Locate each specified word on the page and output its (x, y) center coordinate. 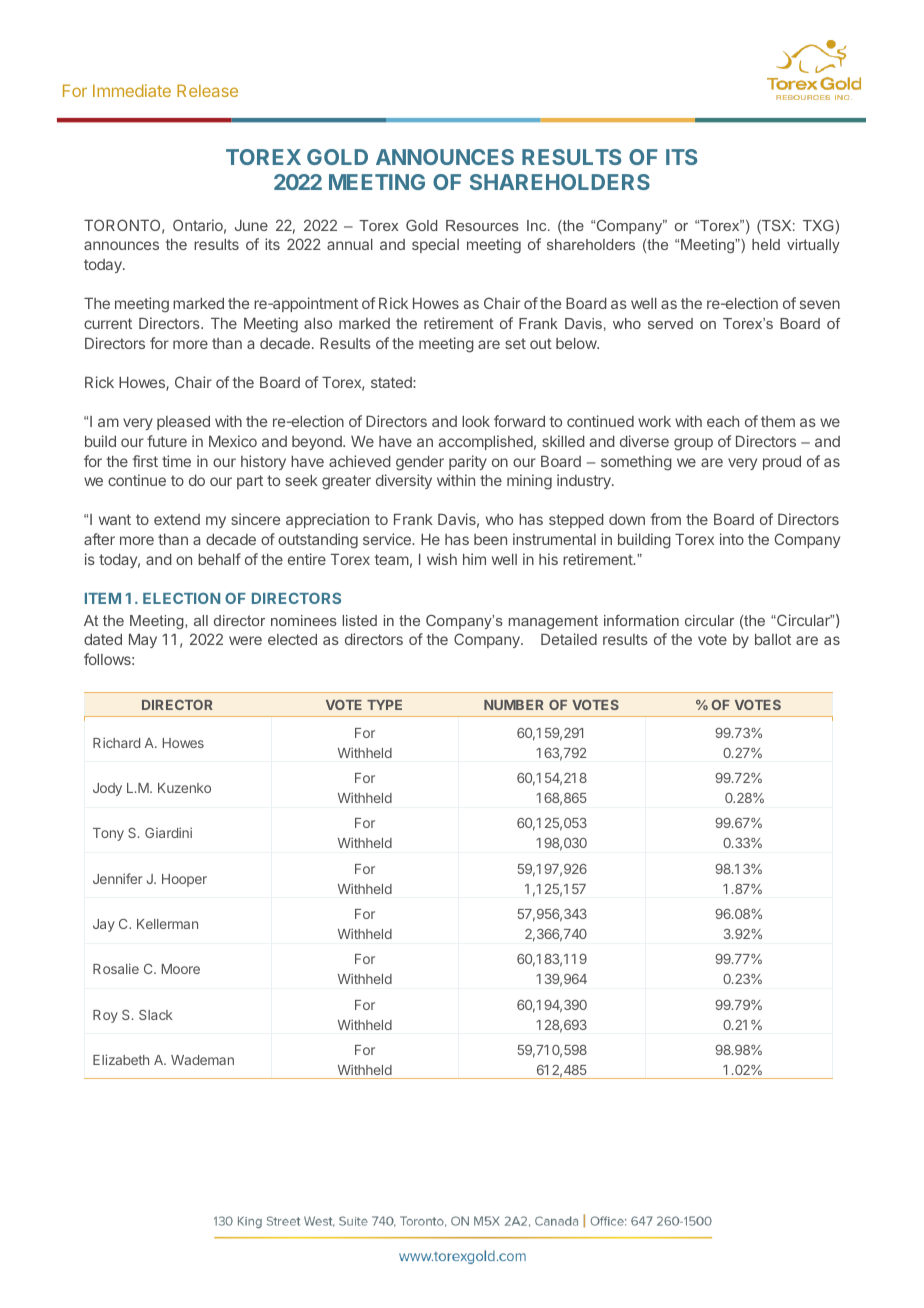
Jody (107, 789)
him (474, 559)
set (515, 343)
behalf (219, 559)
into (732, 539)
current (108, 323)
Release (207, 90)
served (670, 323)
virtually (813, 246)
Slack (156, 1015)
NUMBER (514, 705)
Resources (482, 225)
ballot (773, 639)
